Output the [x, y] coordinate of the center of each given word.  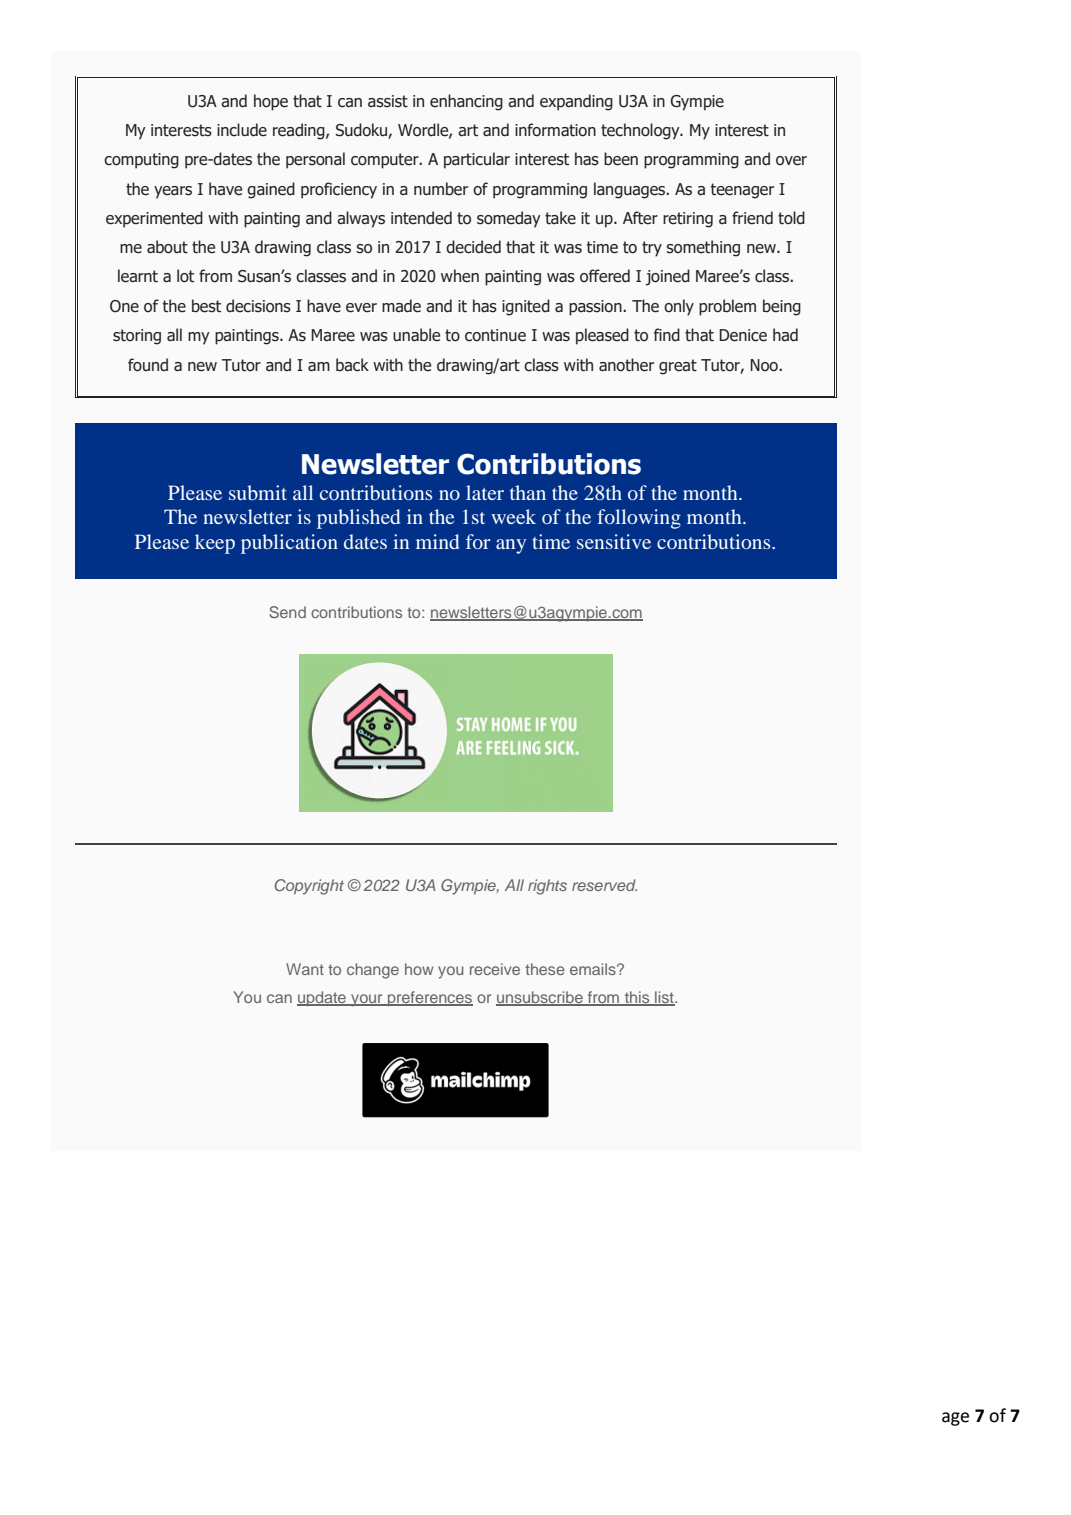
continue [495, 335]
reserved [604, 885]
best [206, 306]
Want [305, 969]
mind [437, 541]
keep [215, 544]
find [667, 335]
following [639, 519]
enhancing [466, 102]
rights [547, 887]
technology [641, 131]
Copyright [309, 887]
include [242, 130]
